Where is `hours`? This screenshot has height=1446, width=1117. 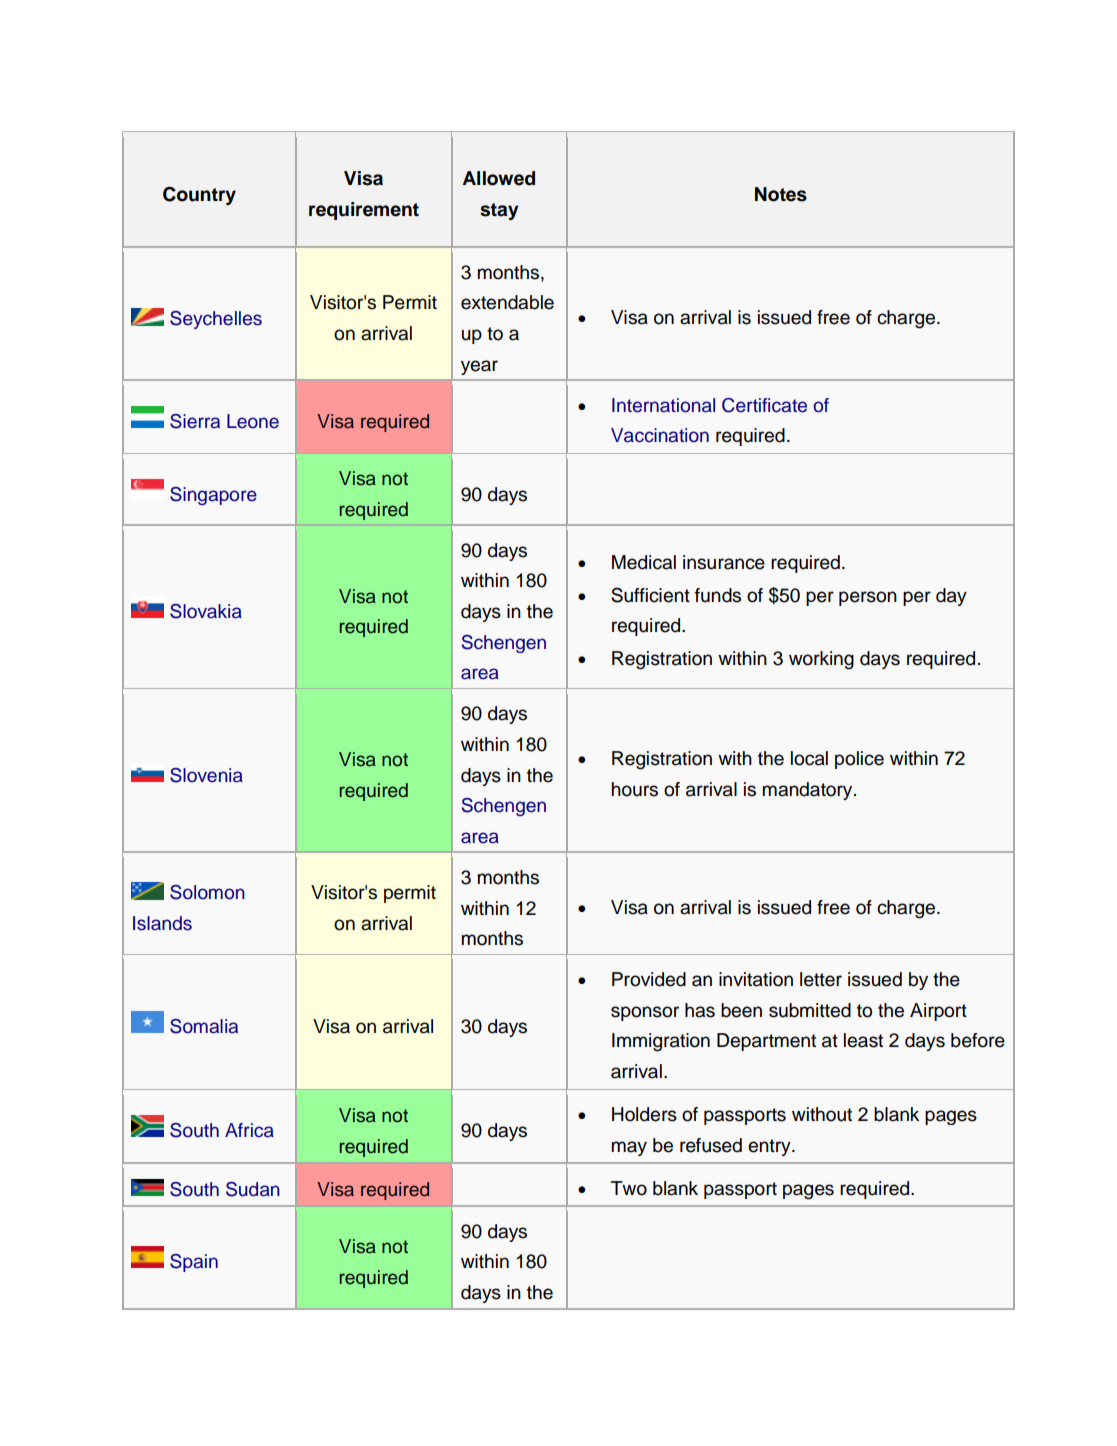
hours is located at coordinates (634, 789).
